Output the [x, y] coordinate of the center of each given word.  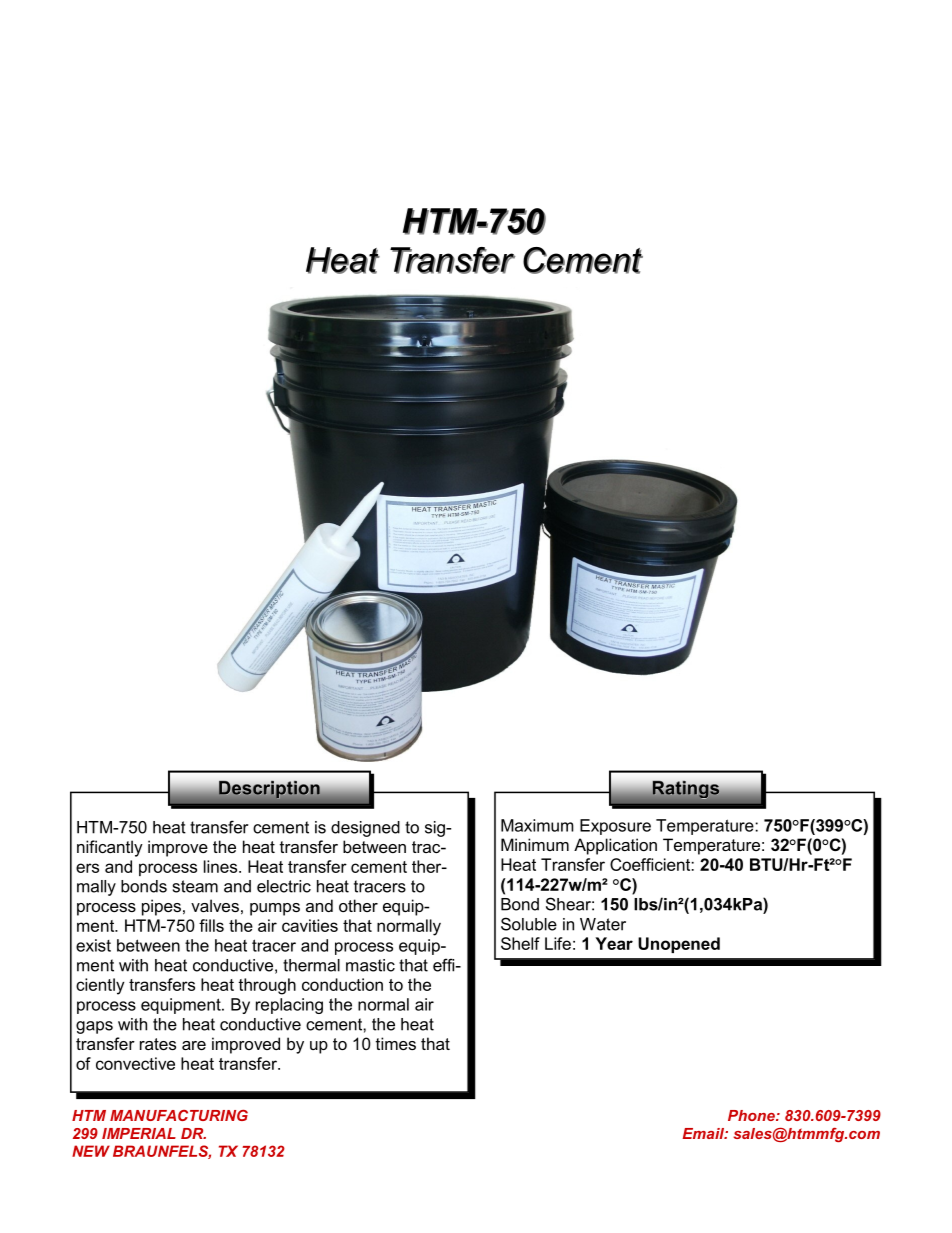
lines [222, 866]
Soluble [529, 924]
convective [135, 1063]
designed [365, 829]
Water [603, 924]
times [396, 1043]
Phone [752, 1115]
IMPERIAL [139, 1133]
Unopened [679, 945]
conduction [342, 984]
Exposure [615, 827]
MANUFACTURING [179, 1115]
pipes [161, 907]
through [267, 986]
